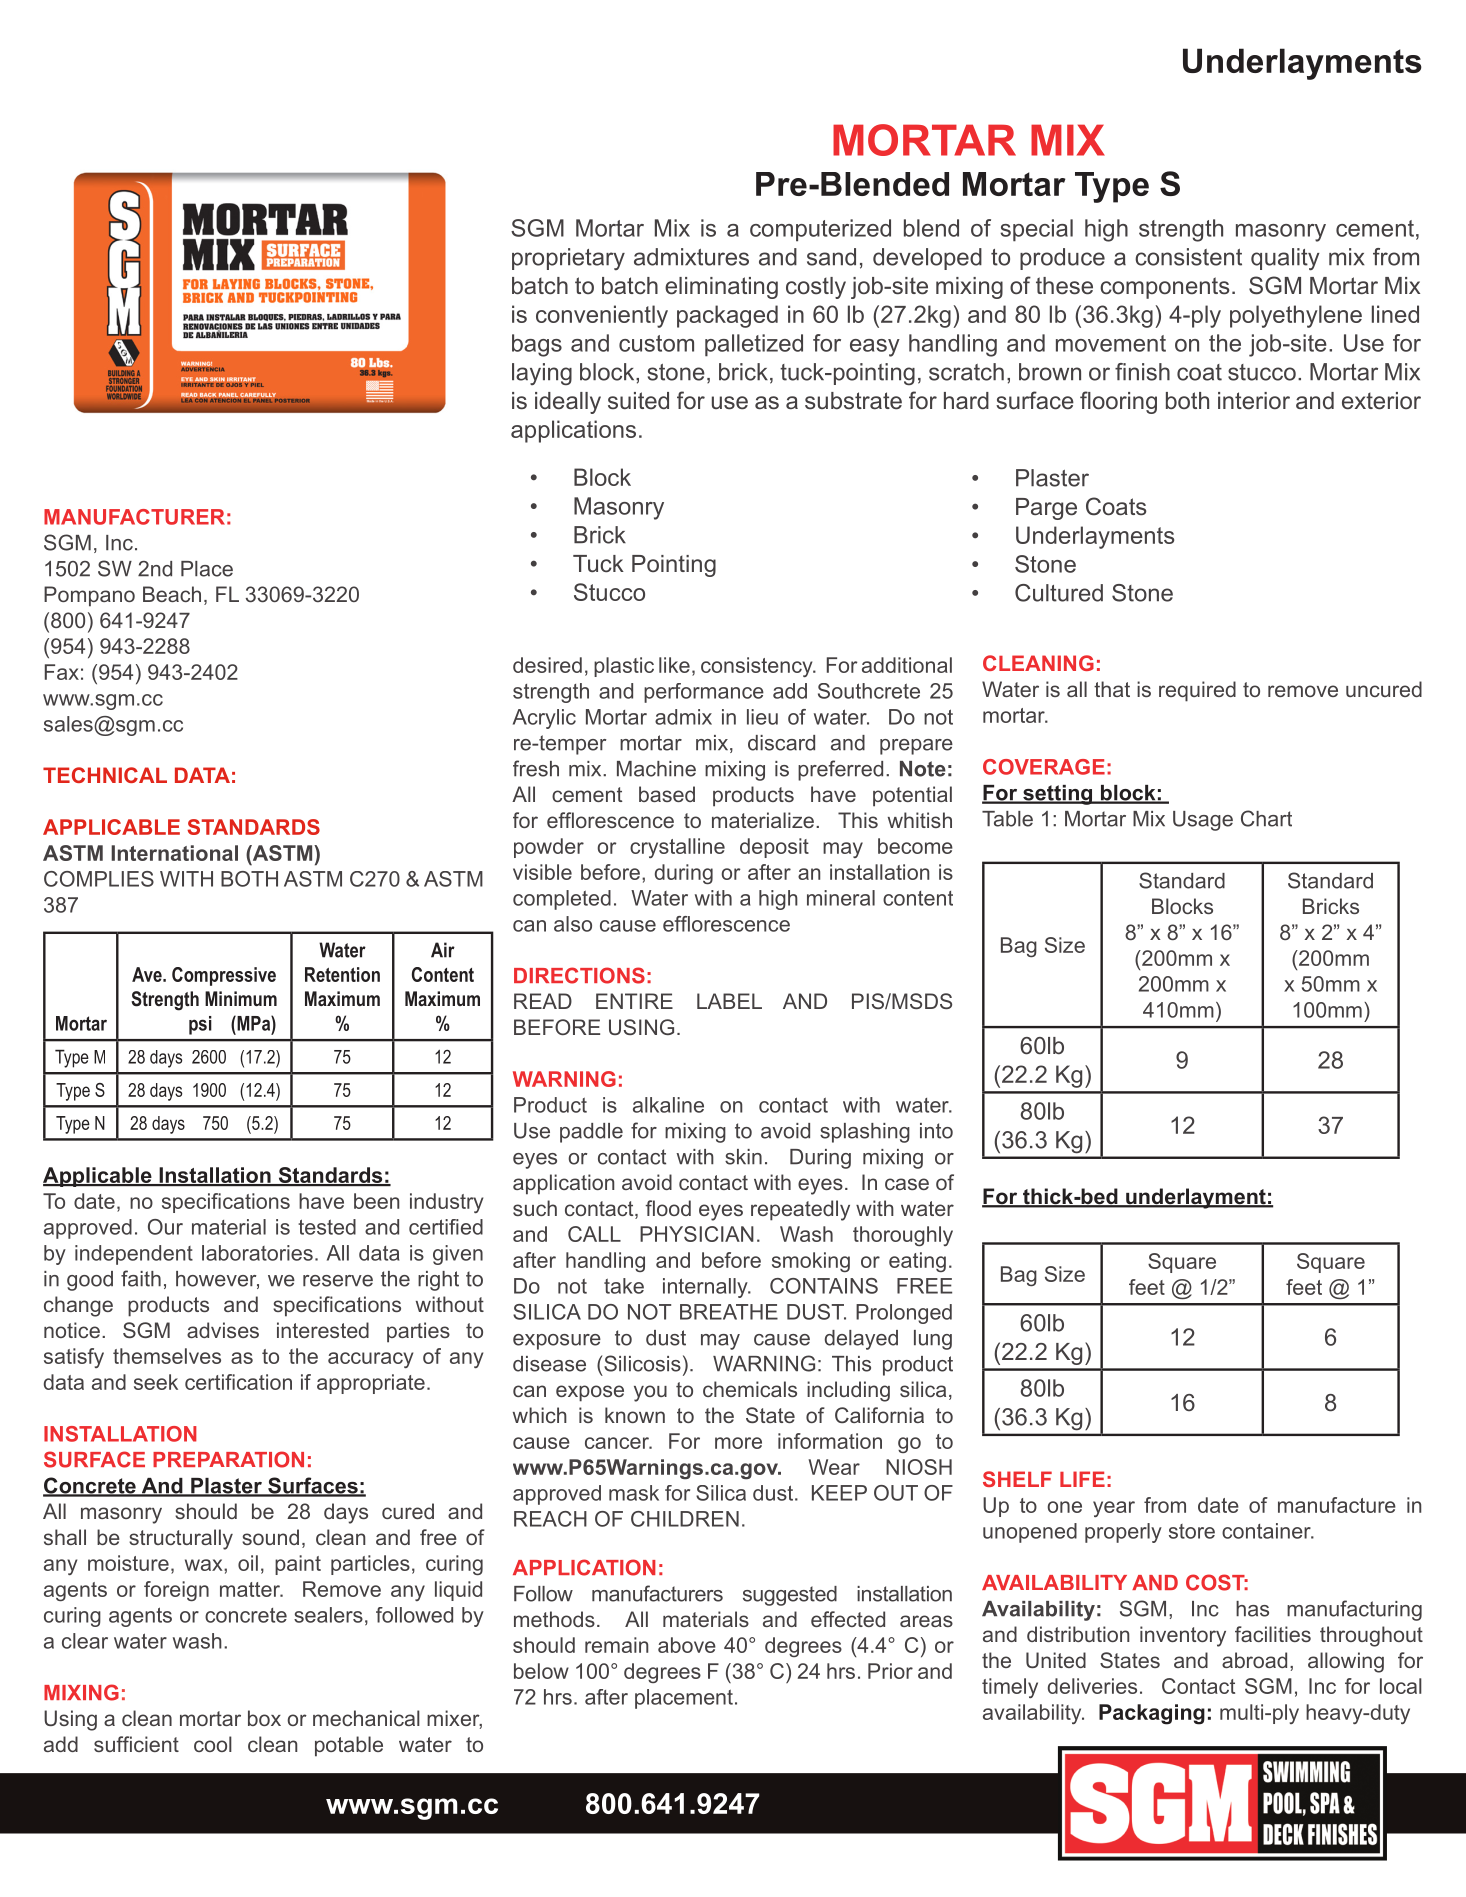 The width and height of the screenshot is (1466, 1897). What do you see at coordinates (172, 594) in the screenshot?
I see `Beach` at bounding box center [172, 594].
